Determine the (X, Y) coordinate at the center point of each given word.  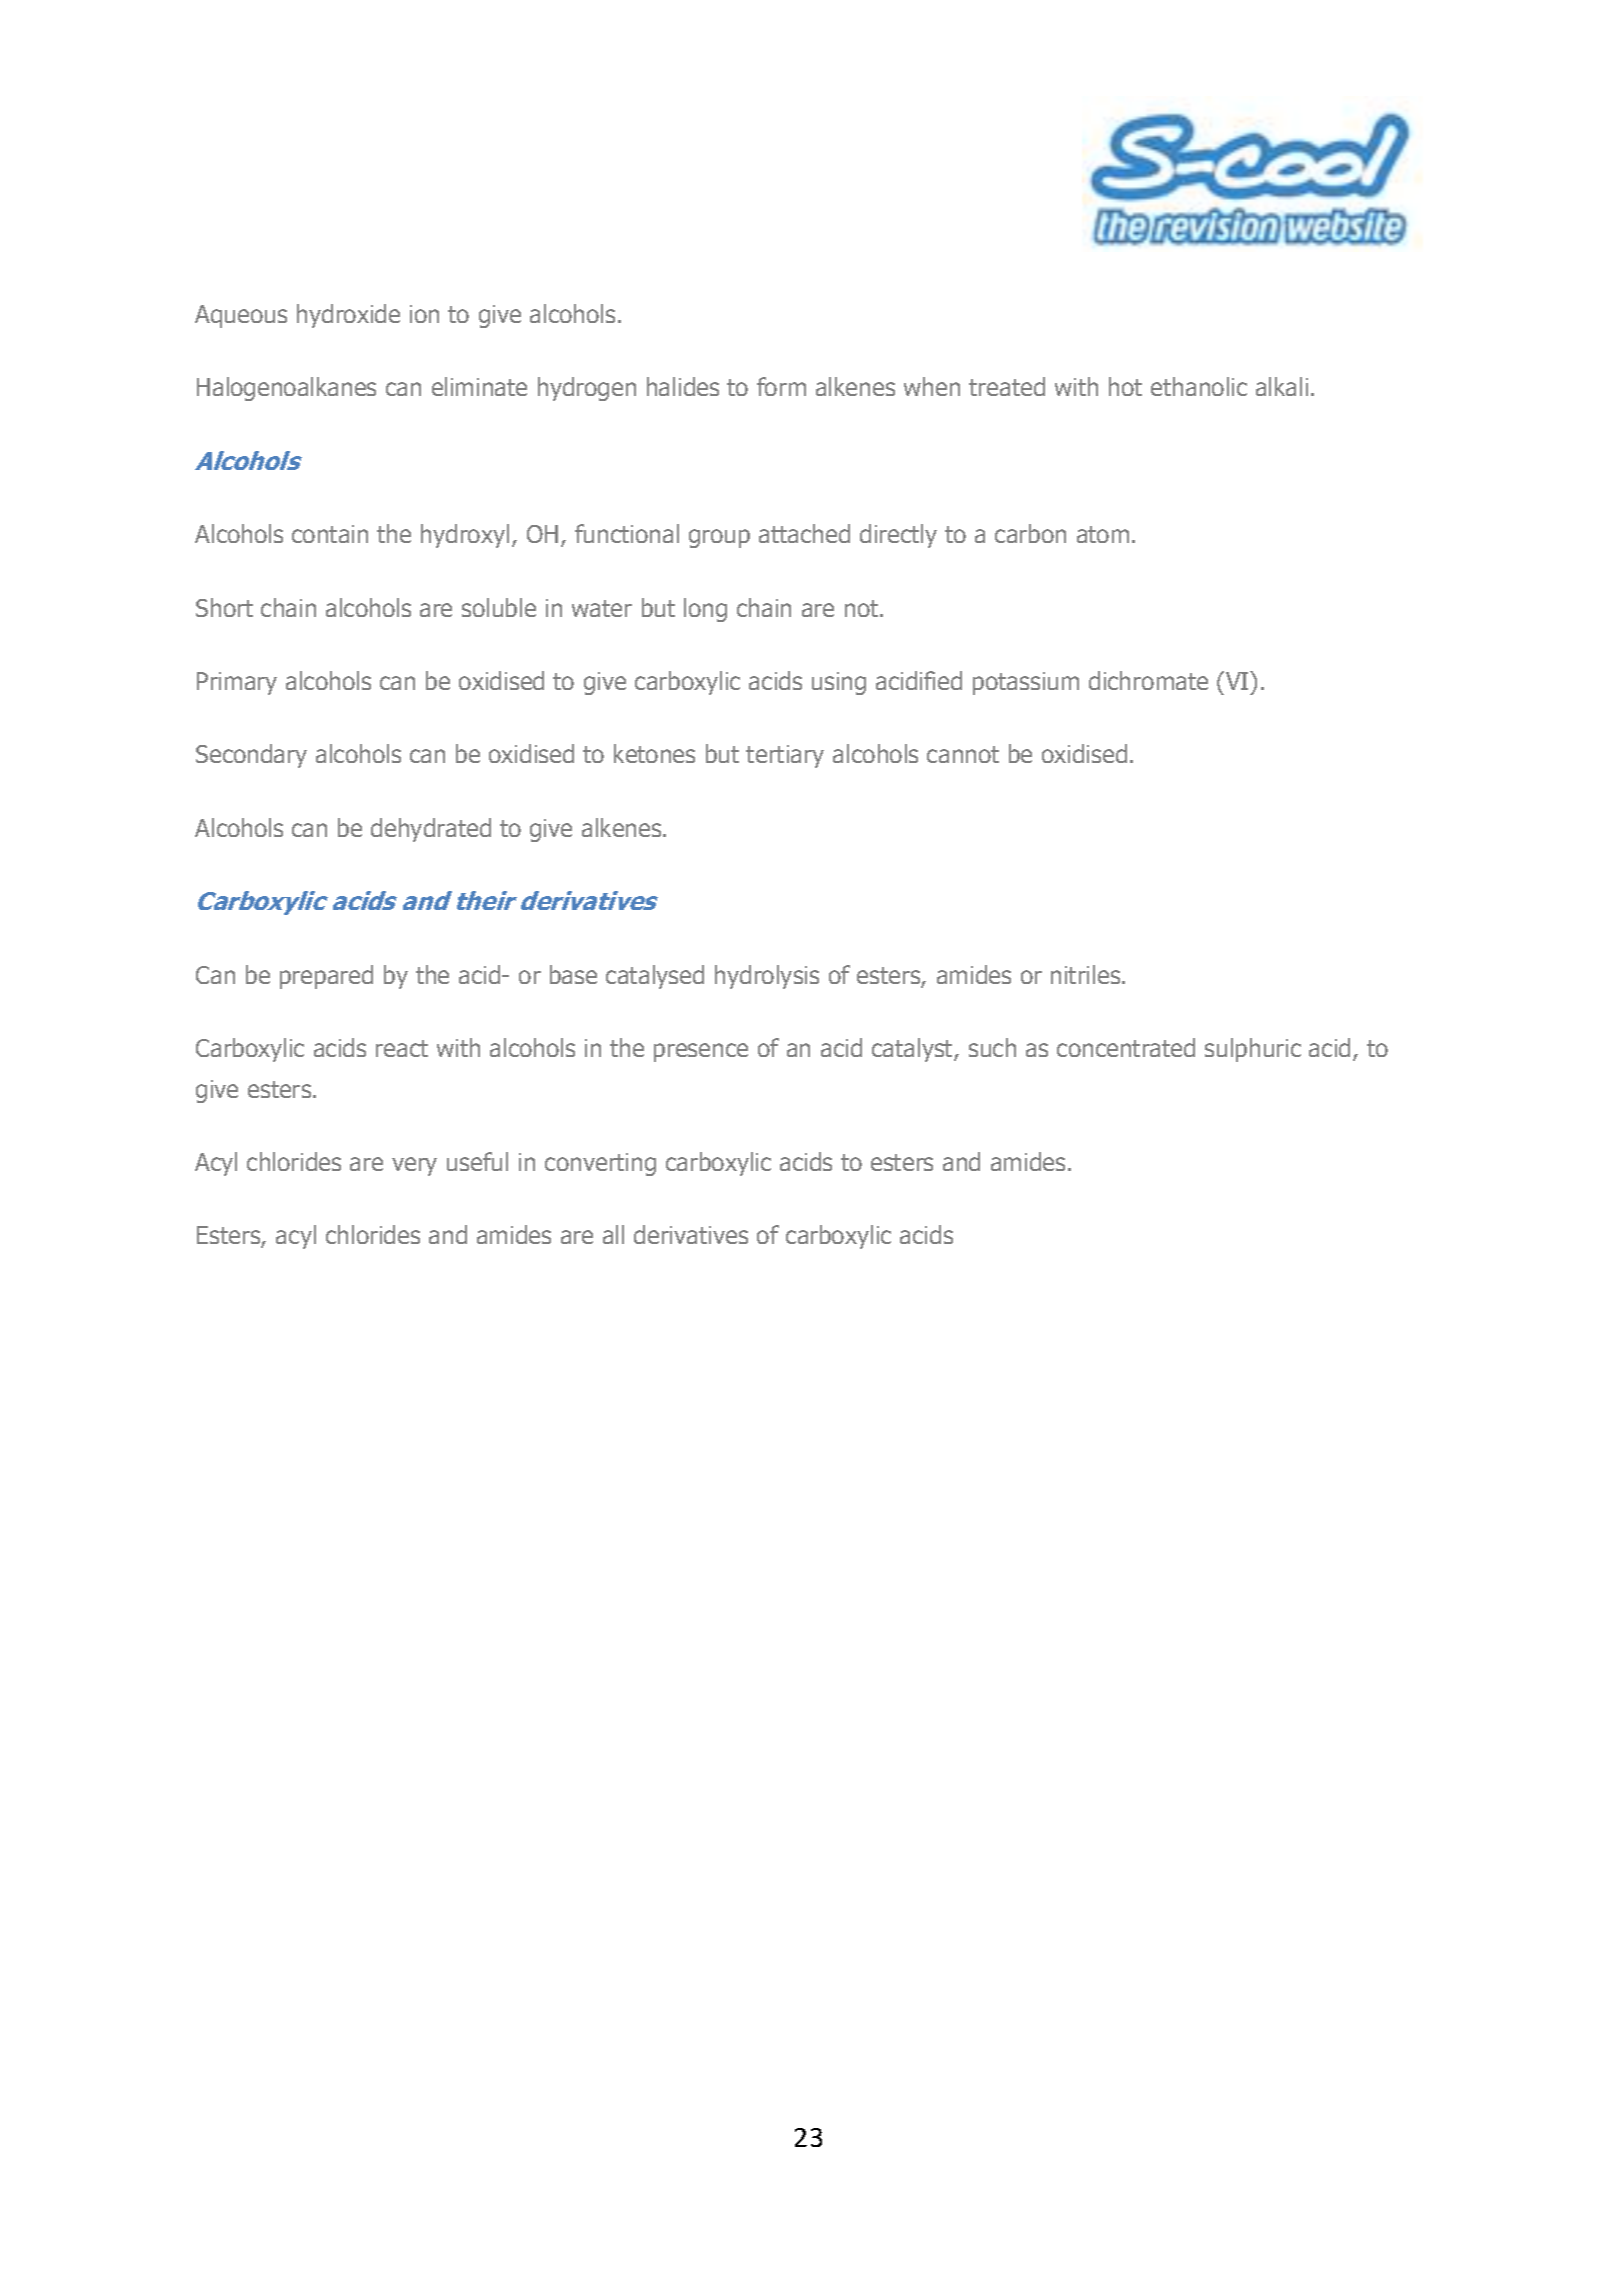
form (781, 386)
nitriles (1087, 974)
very (414, 1166)
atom (1103, 534)
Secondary (251, 756)
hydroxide (348, 316)
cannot (963, 754)
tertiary (785, 756)
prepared (326, 977)
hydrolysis (767, 977)
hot (1125, 386)
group (719, 538)
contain (330, 534)
